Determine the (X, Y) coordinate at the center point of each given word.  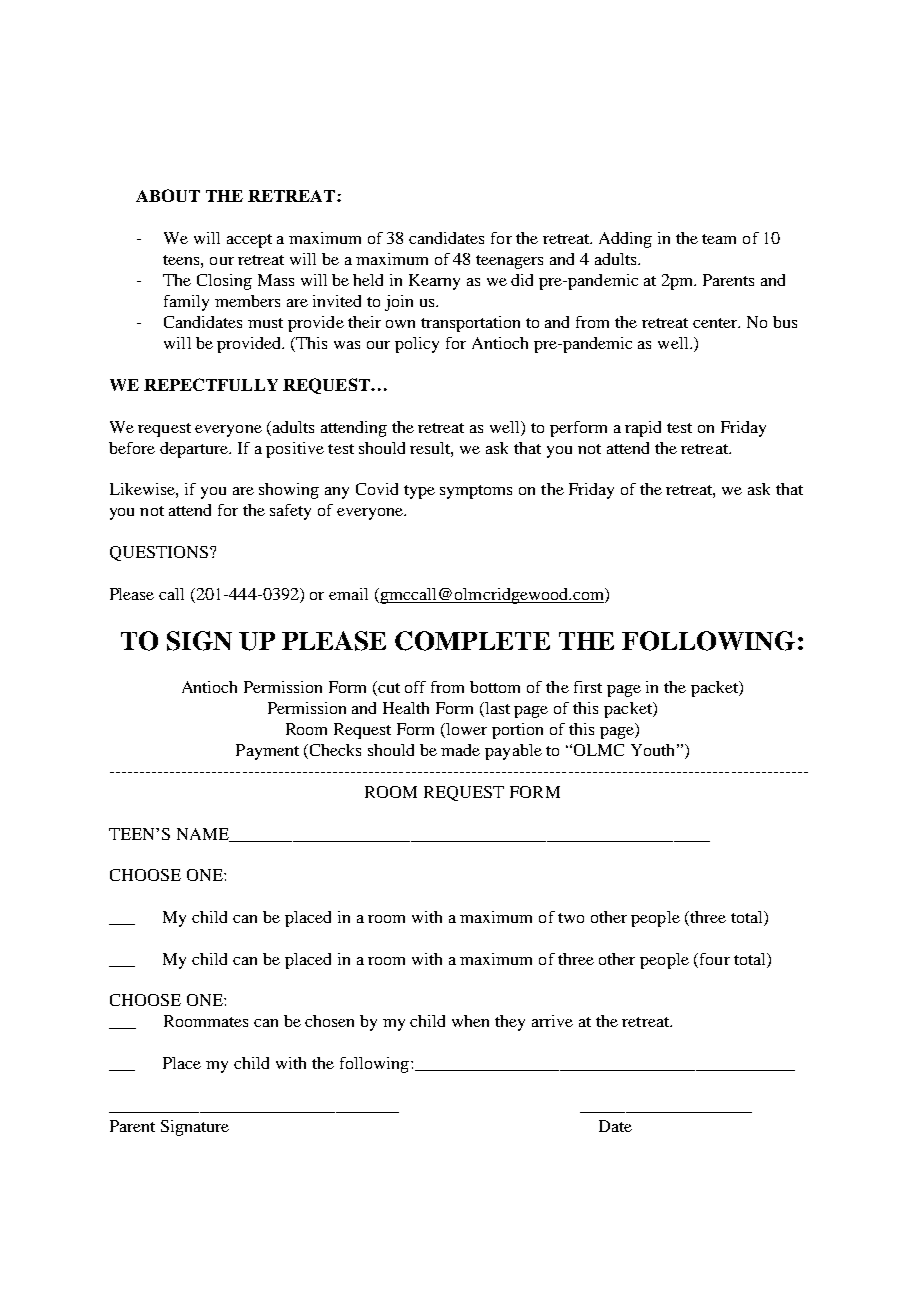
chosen (329, 1021)
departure (195, 450)
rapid (643, 429)
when (470, 1021)
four (713, 959)
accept (249, 241)
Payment (267, 752)
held (368, 280)
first (588, 687)
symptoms (476, 492)
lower (465, 730)
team (719, 239)
